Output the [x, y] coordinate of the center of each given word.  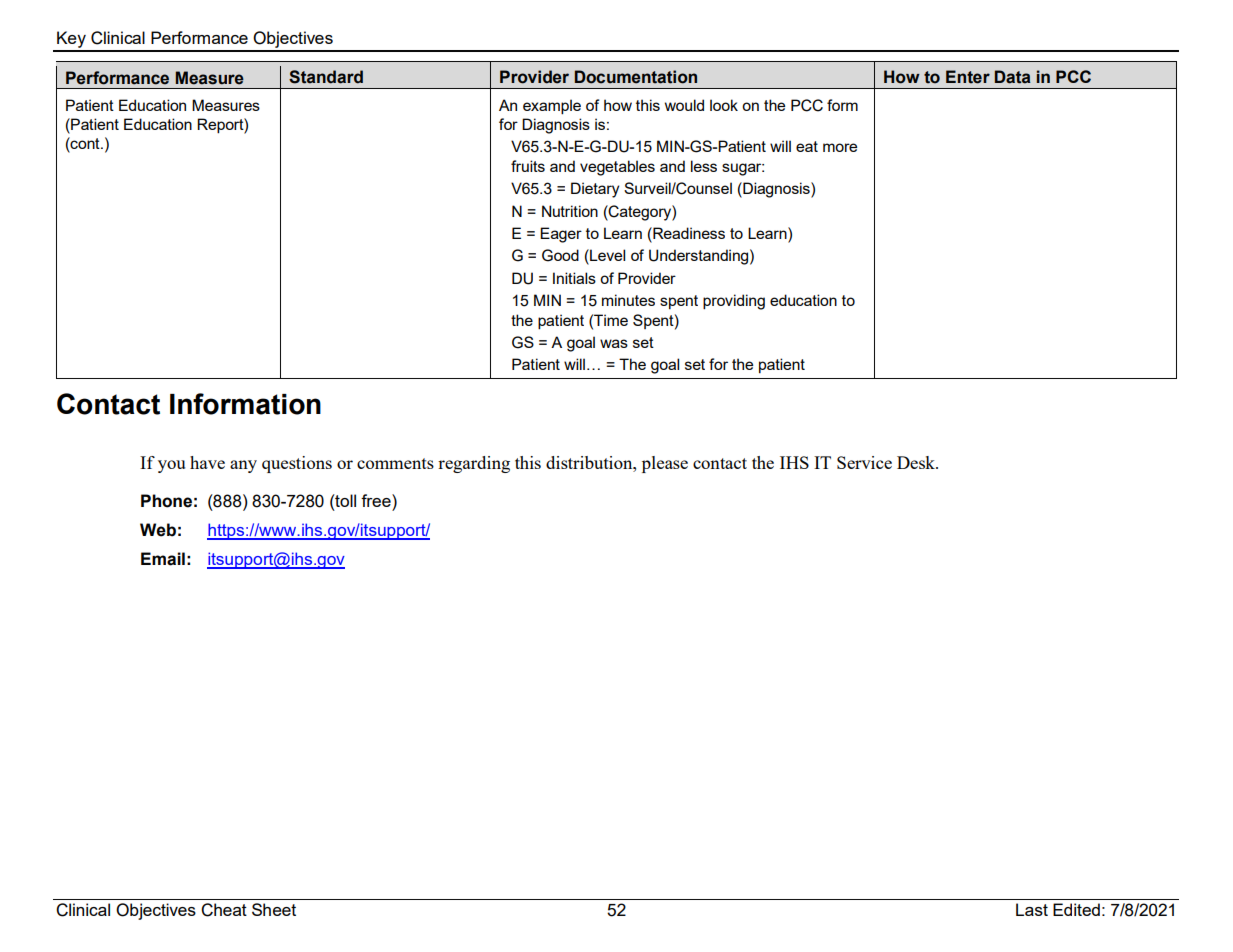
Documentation [636, 77]
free [377, 500]
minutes [628, 300]
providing [734, 302]
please [665, 464]
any [243, 466]
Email [163, 559]
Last [1032, 909]
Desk [917, 462]
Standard [326, 77]
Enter [968, 77]
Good [560, 255]
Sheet [274, 909]
